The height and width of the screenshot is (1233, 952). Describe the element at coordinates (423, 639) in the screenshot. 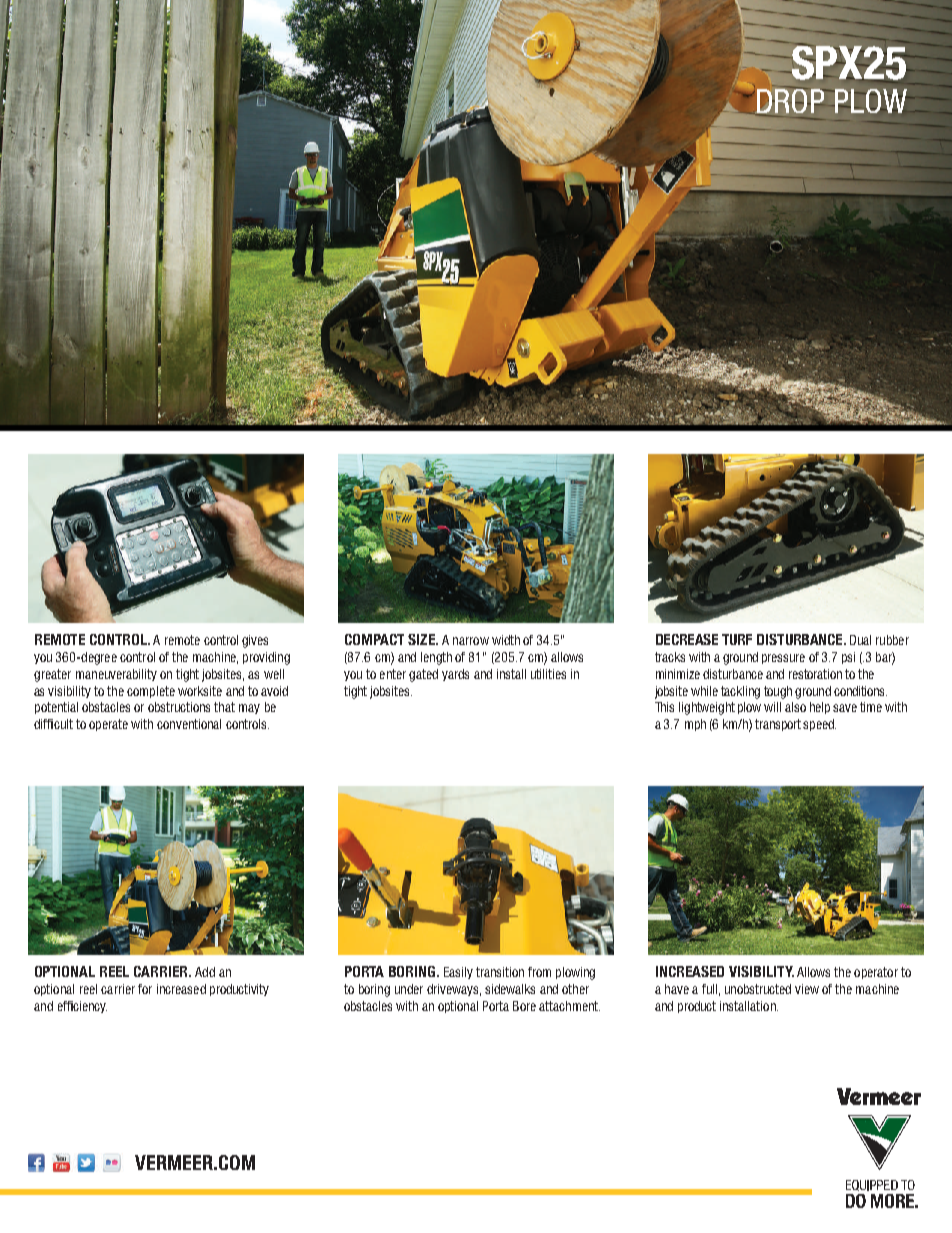

I see `SIZE` at that location.
